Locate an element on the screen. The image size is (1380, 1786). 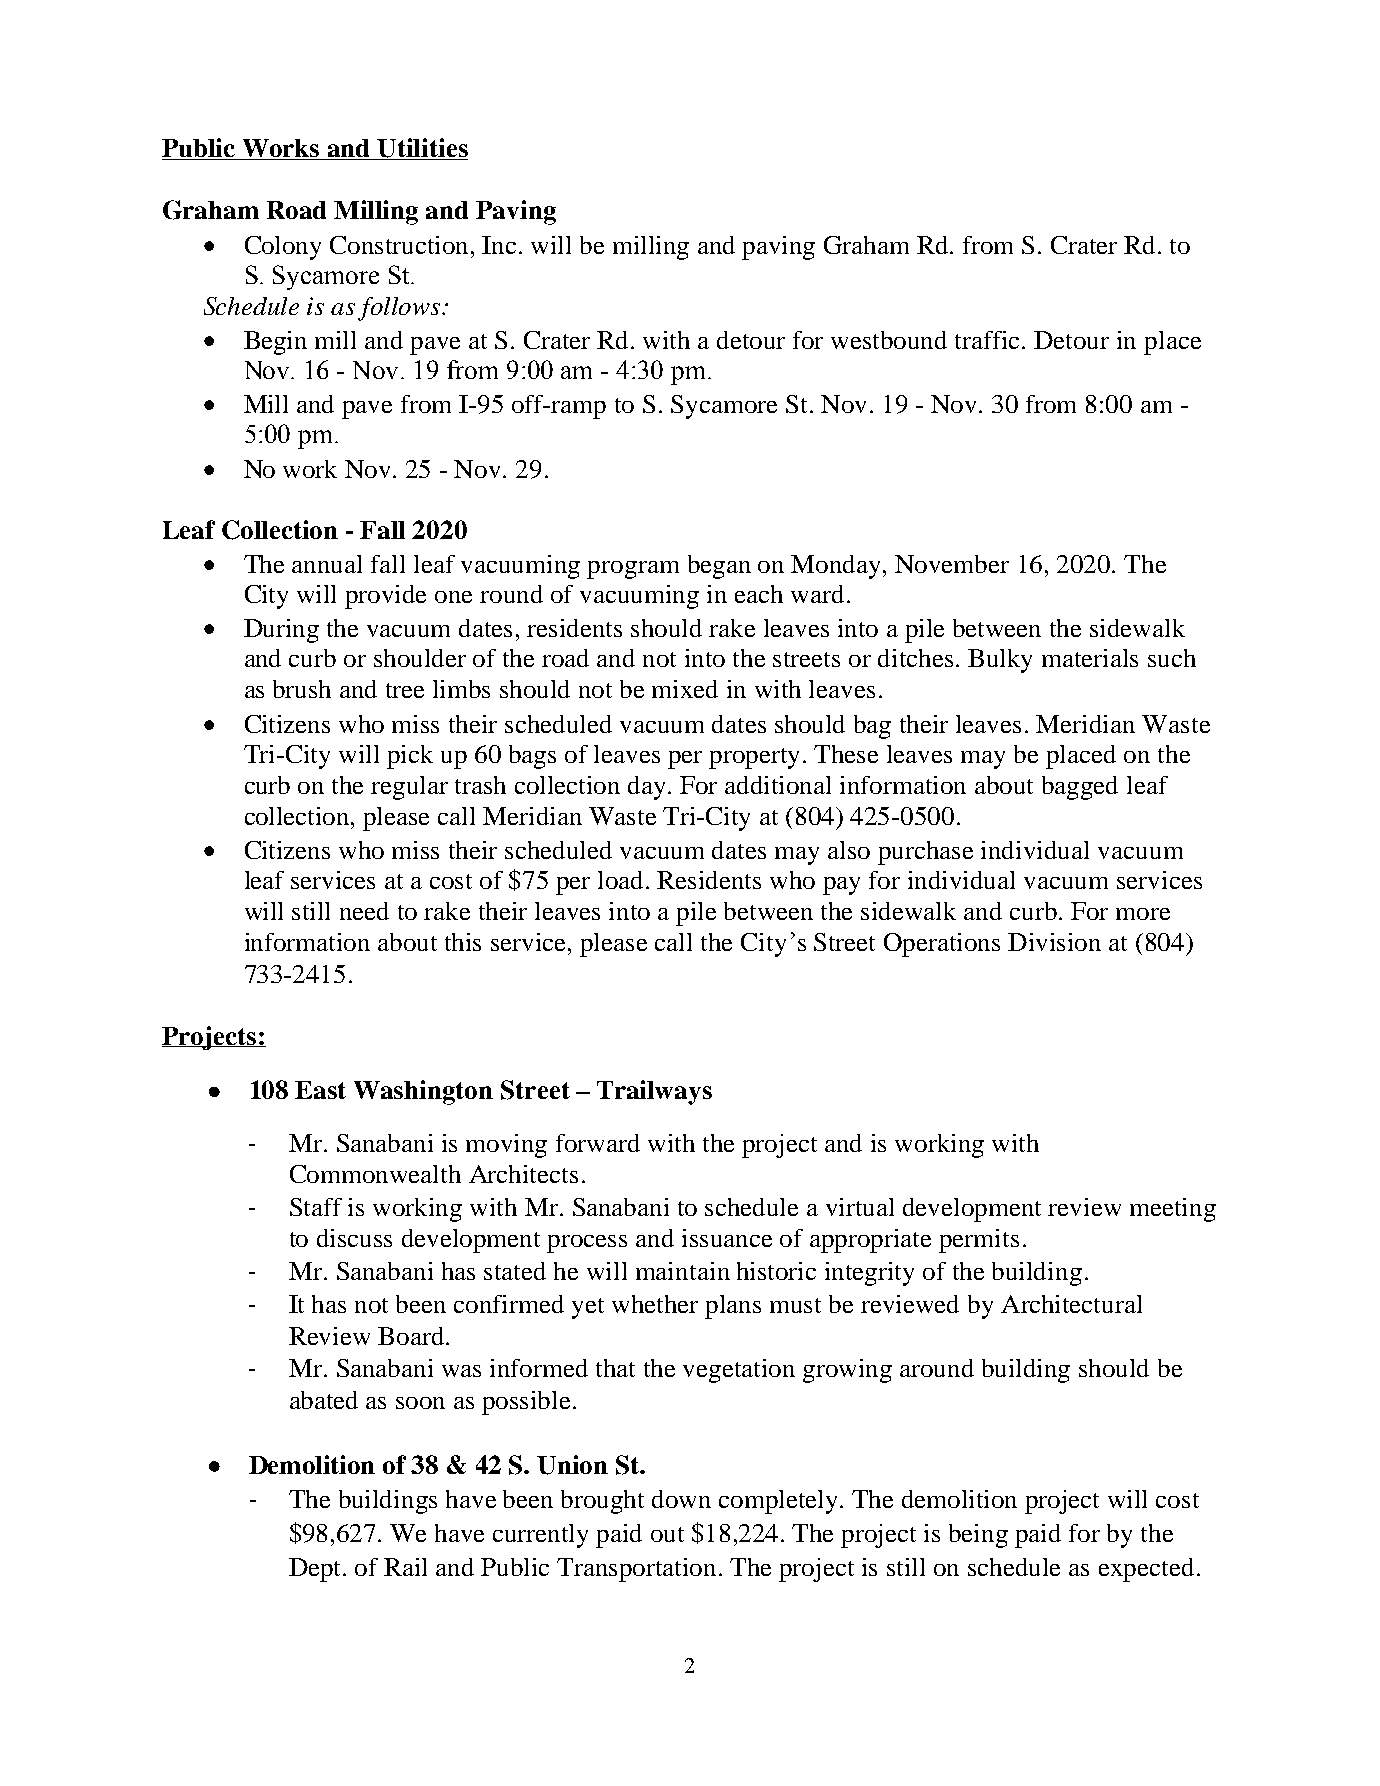
Inc is located at coordinates (499, 245).
